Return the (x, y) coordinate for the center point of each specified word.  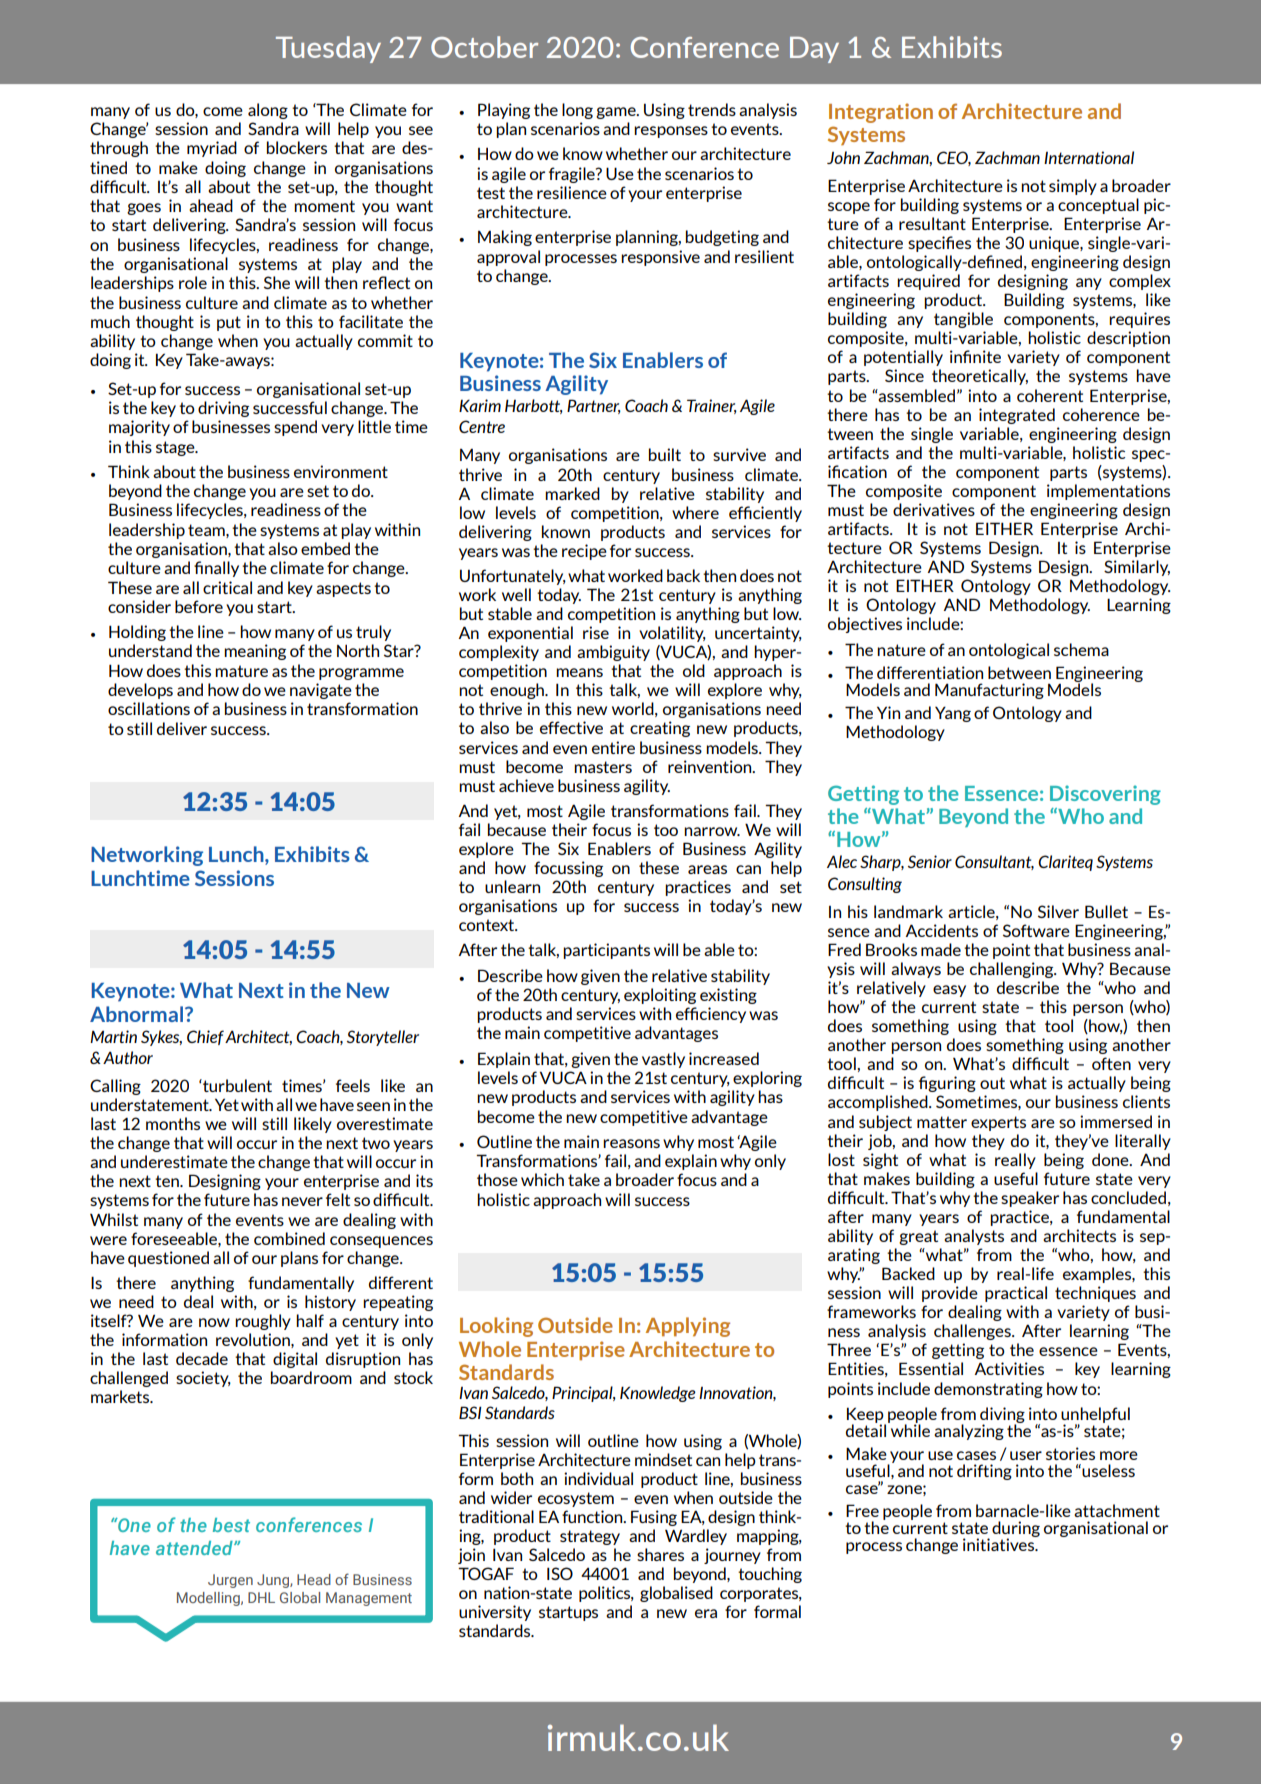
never (302, 1201)
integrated (1017, 416)
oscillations (149, 708)
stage (176, 448)
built (665, 454)
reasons (631, 1143)
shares (660, 1554)
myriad (212, 149)
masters (603, 767)
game (617, 113)
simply (1073, 187)
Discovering (1105, 795)
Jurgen (230, 1581)
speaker (1030, 1199)
